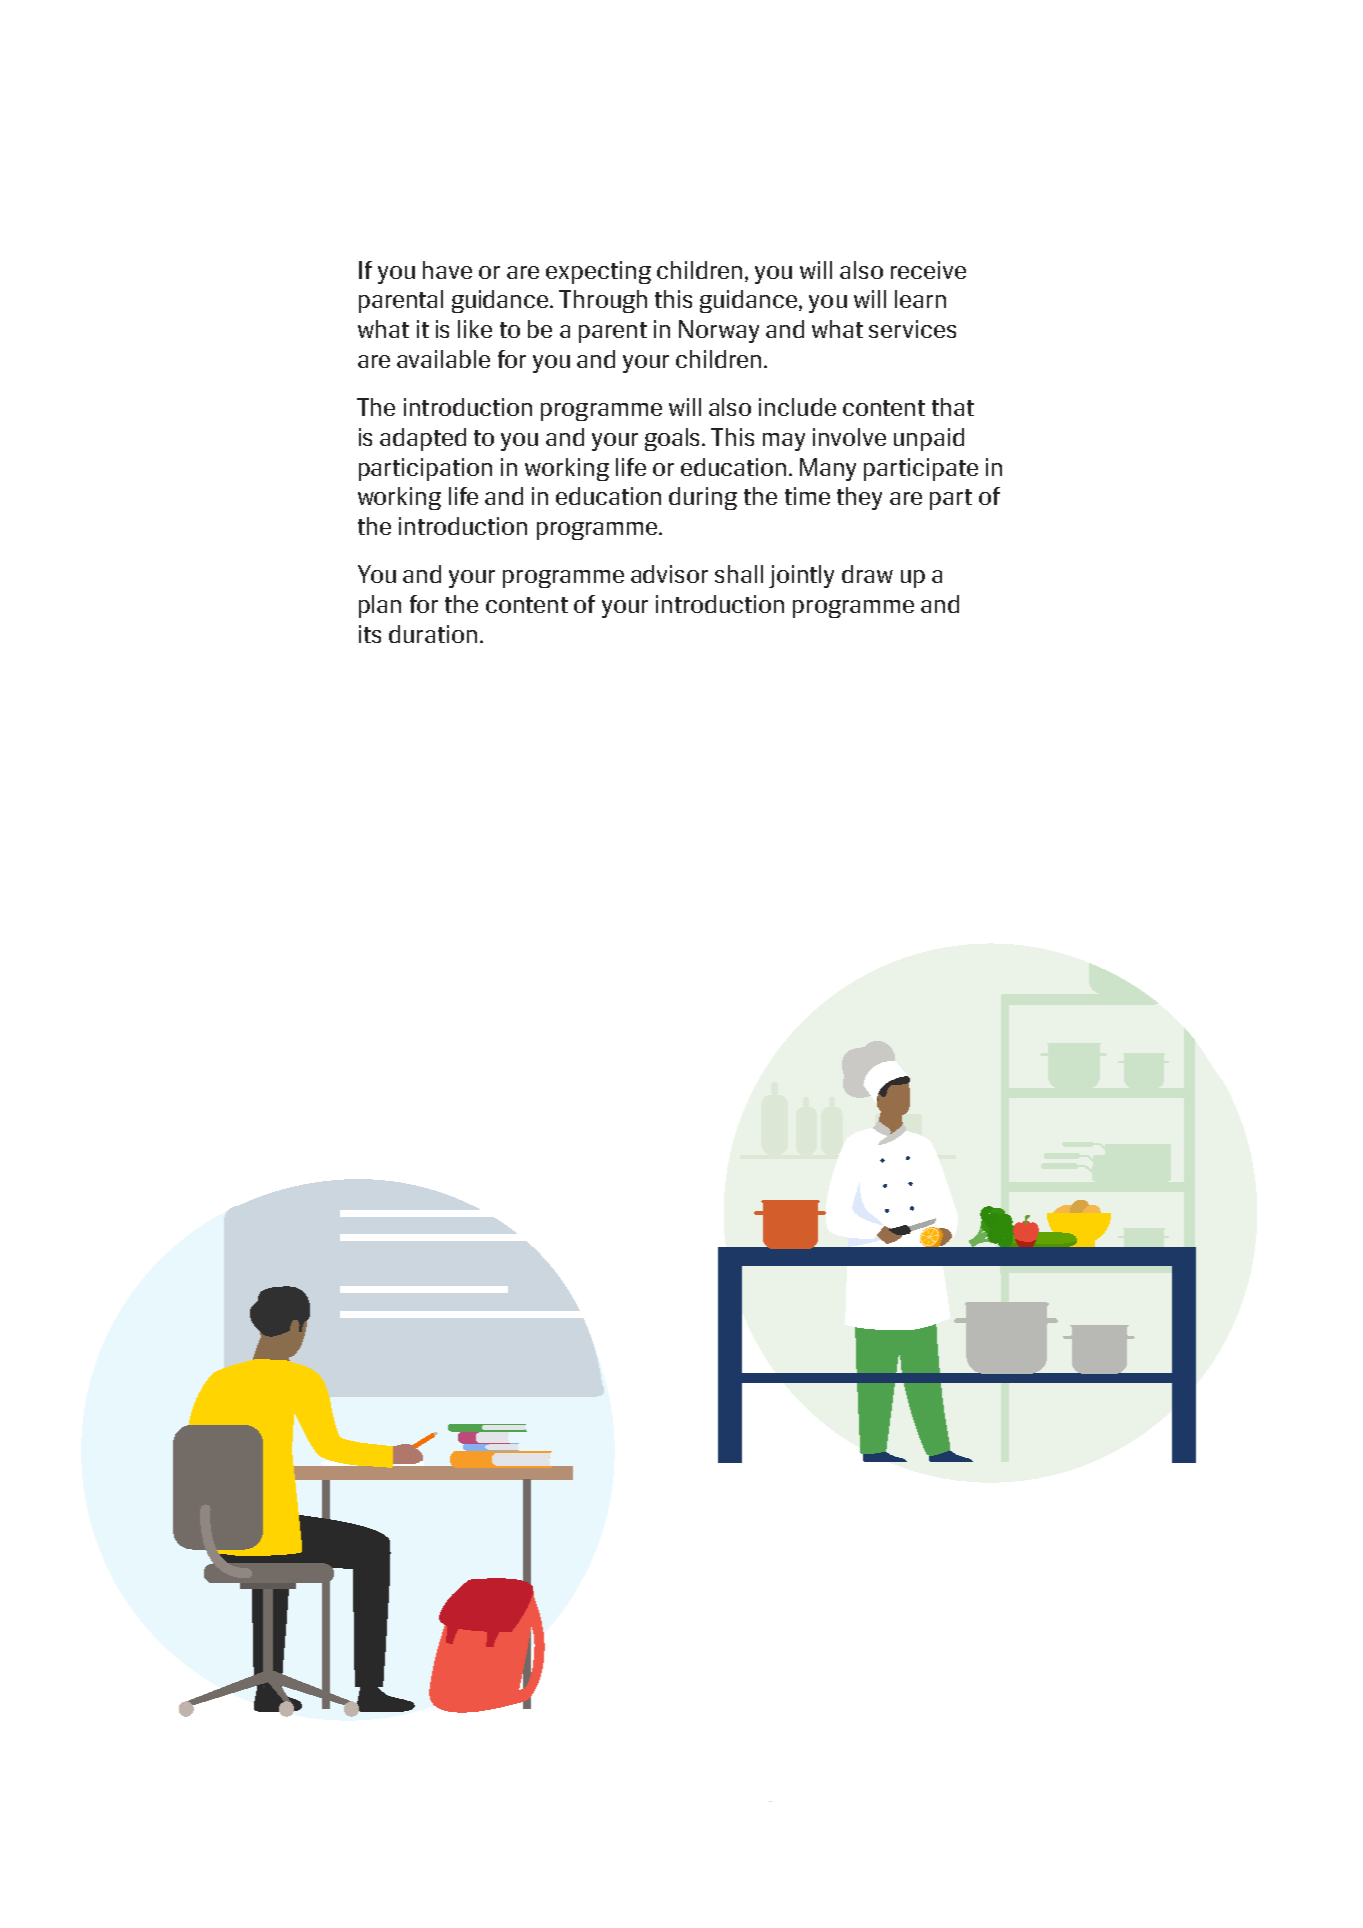 This document has height=1928, width=1363. Describe the element at coordinates (443, 359) in the document. I see `available` at that location.
